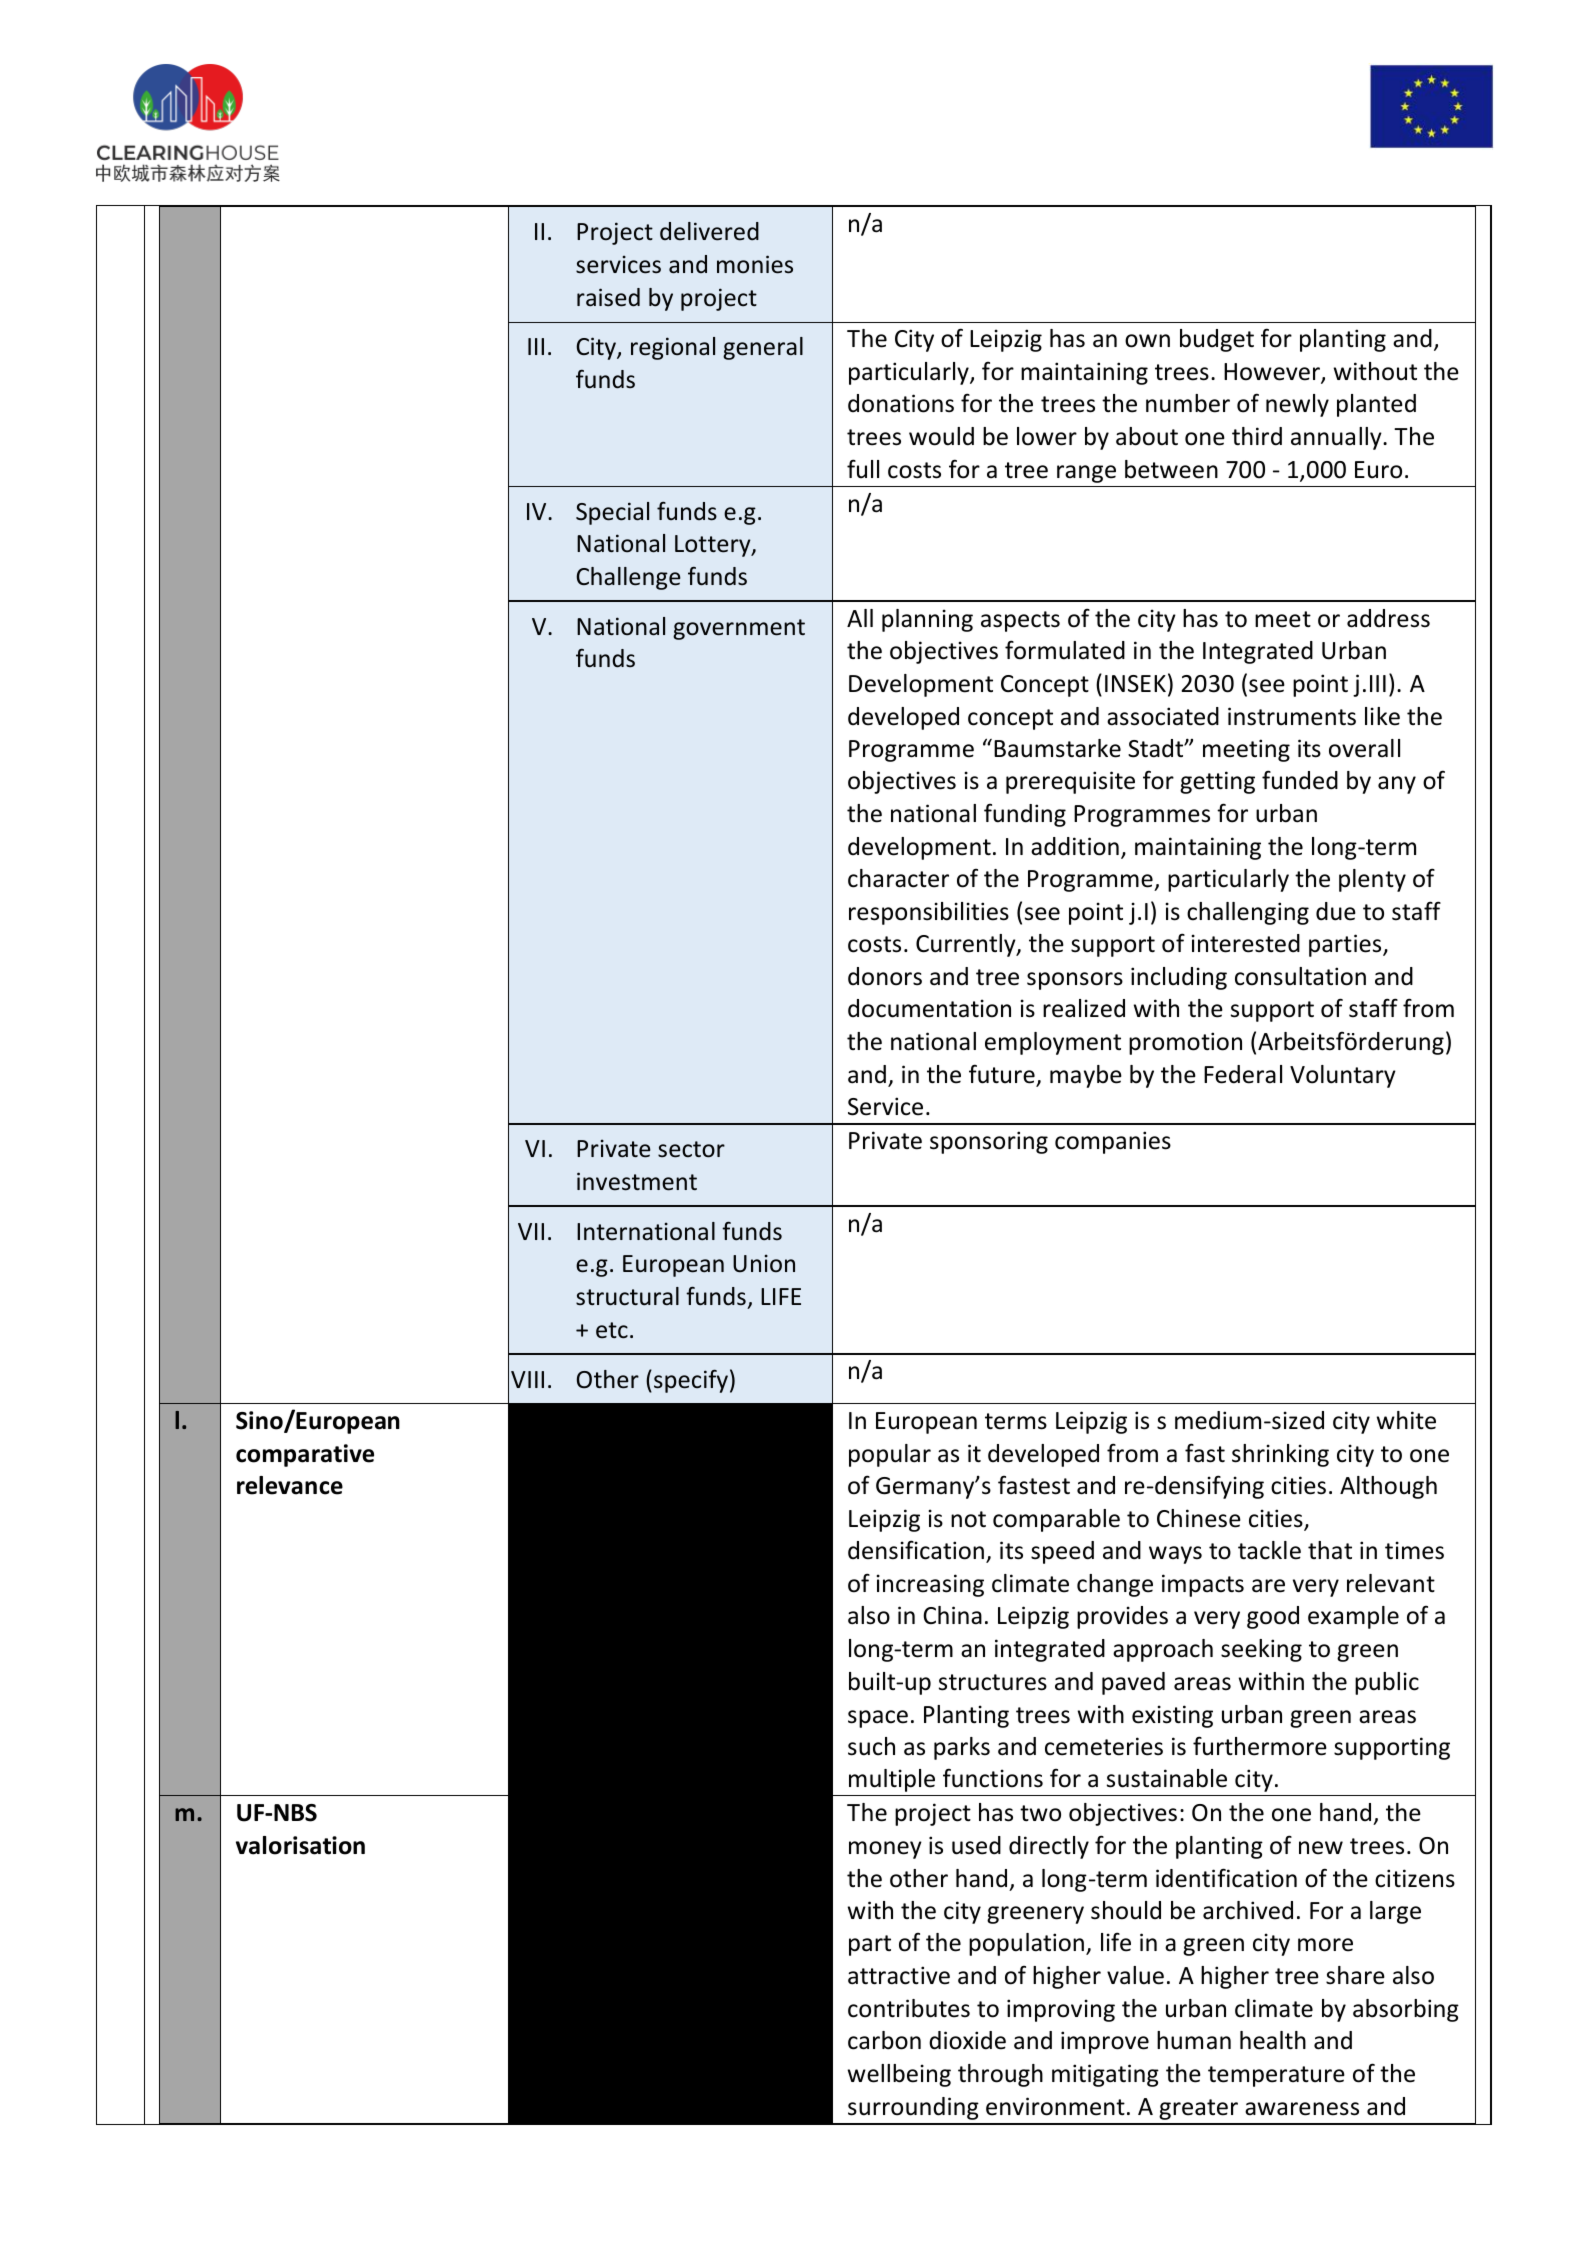  Describe the element at coordinates (628, 578) in the screenshot. I see `Challenge` at that location.
